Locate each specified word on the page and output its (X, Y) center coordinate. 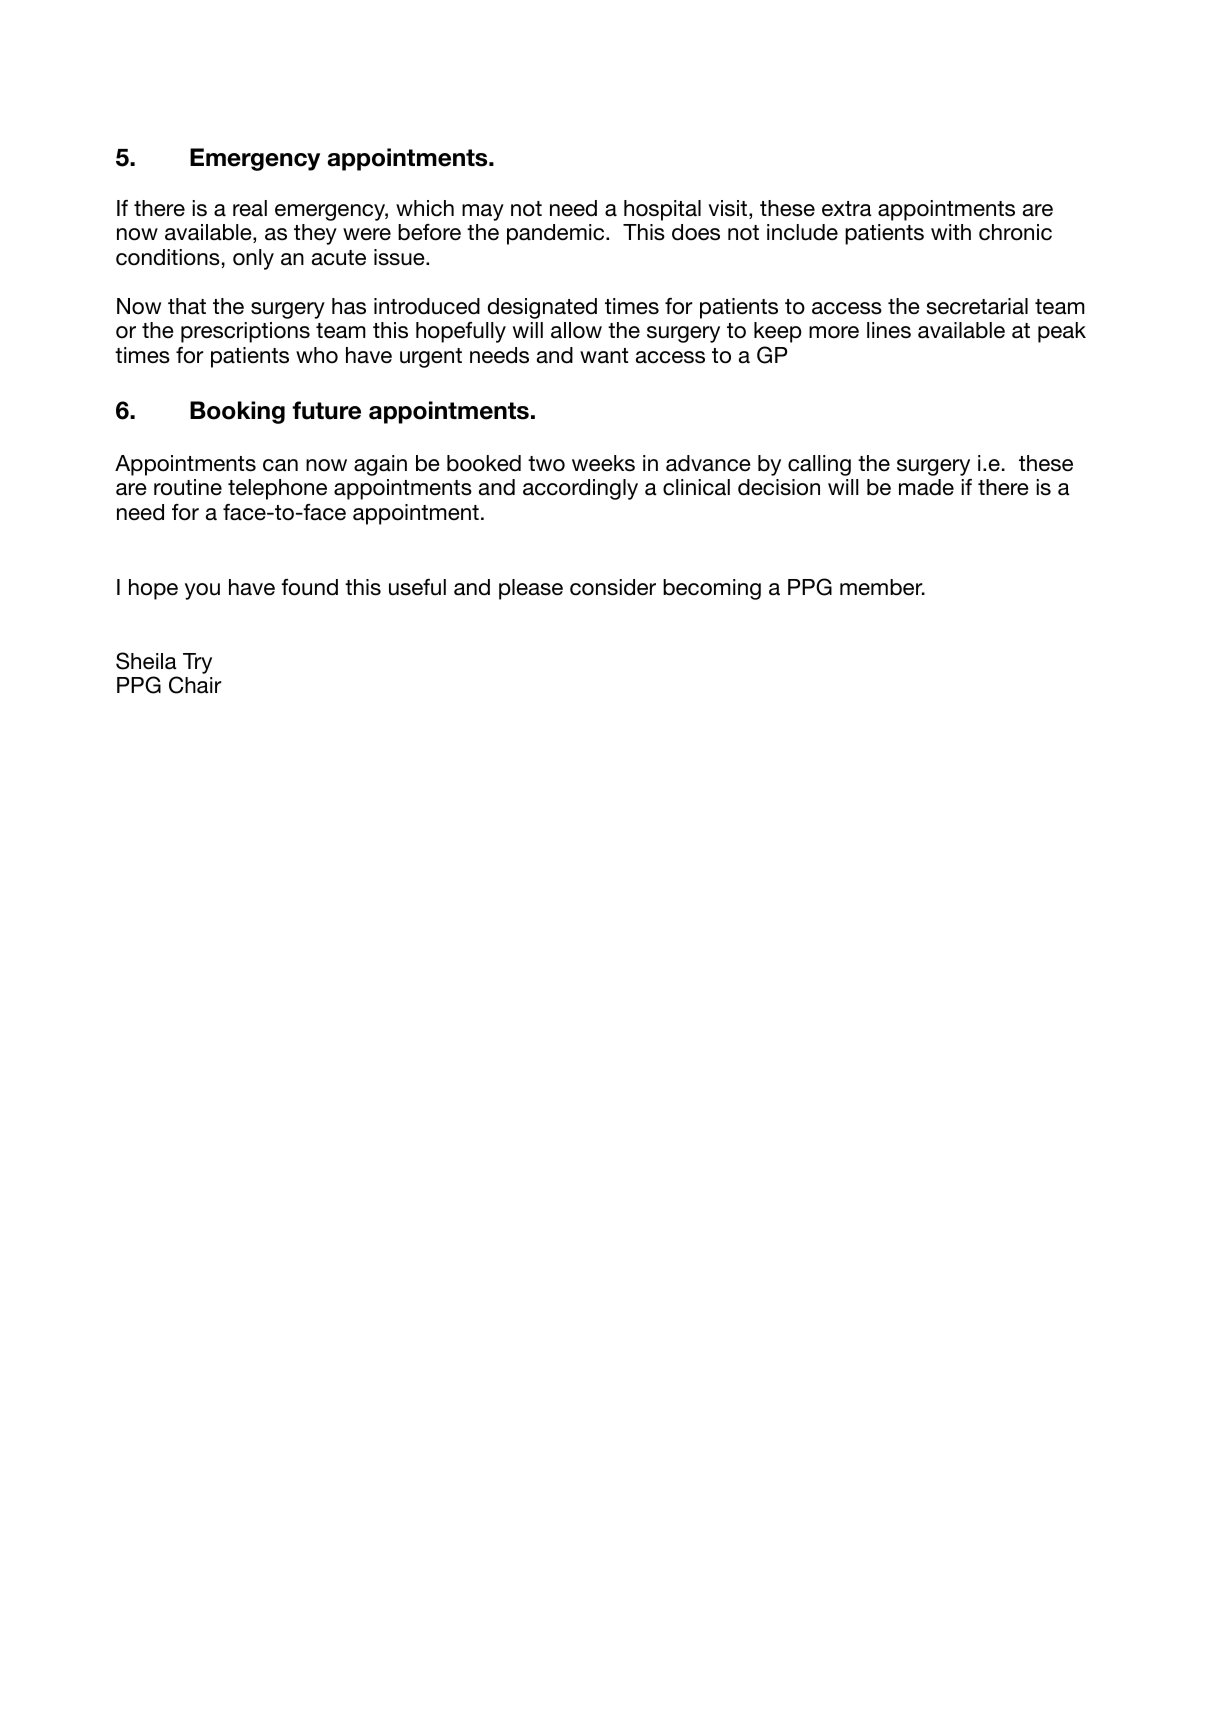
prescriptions (245, 332)
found (309, 587)
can (280, 465)
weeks (603, 463)
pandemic (557, 234)
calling (819, 465)
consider (613, 587)
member (882, 587)
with (951, 232)
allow (576, 330)
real (250, 208)
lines (889, 330)
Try (197, 663)
